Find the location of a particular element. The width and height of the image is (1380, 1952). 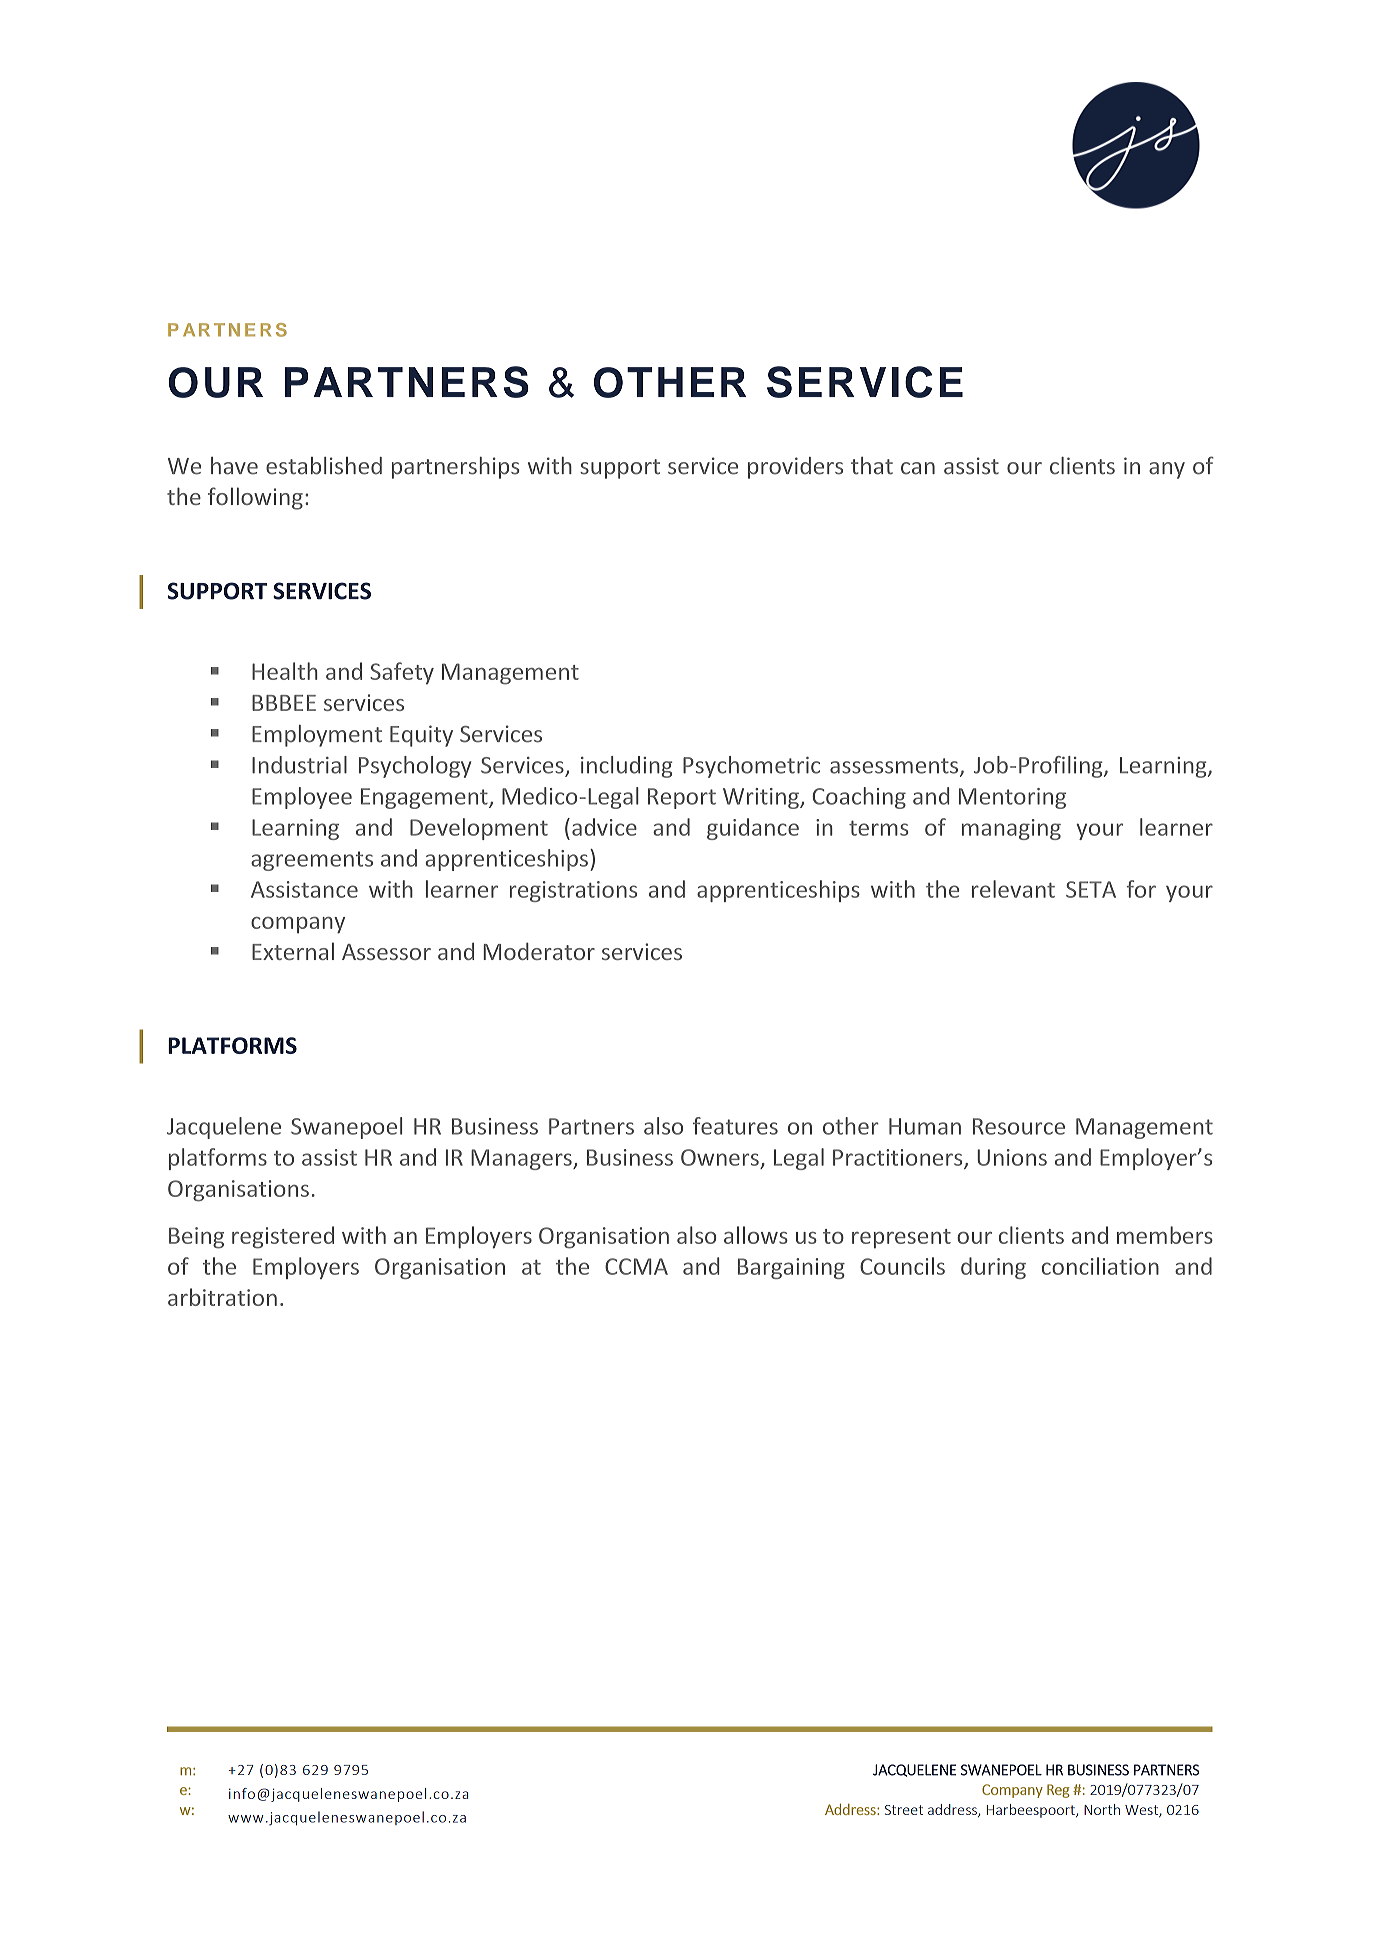

CCMA is located at coordinates (636, 1266).
